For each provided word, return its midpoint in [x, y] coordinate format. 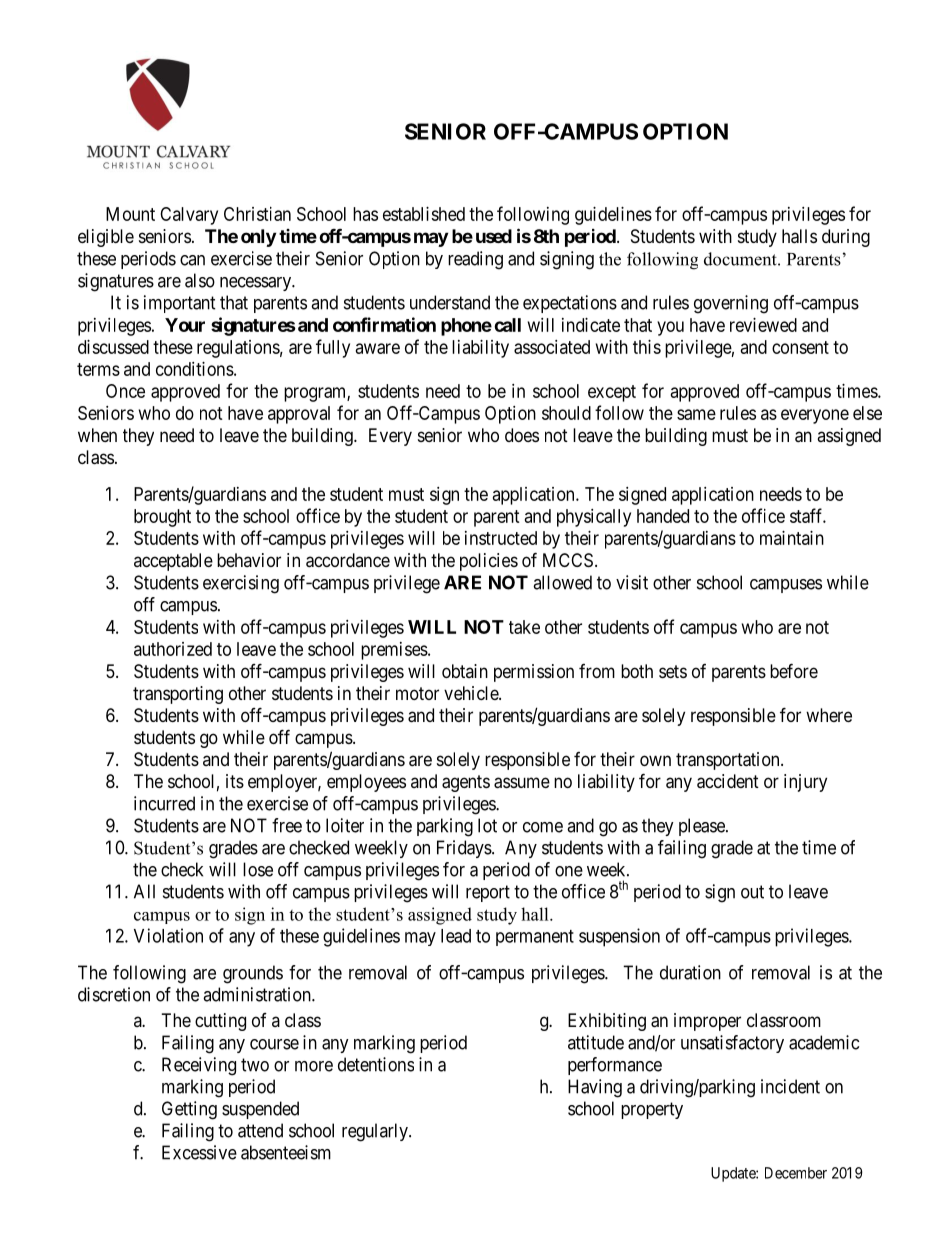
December [796, 1173]
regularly [376, 1132]
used [494, 236]
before [794, 670]
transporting [178, 695]
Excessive [199, 1152]
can [192, 260]
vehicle [472, 693]
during [846, 238]
